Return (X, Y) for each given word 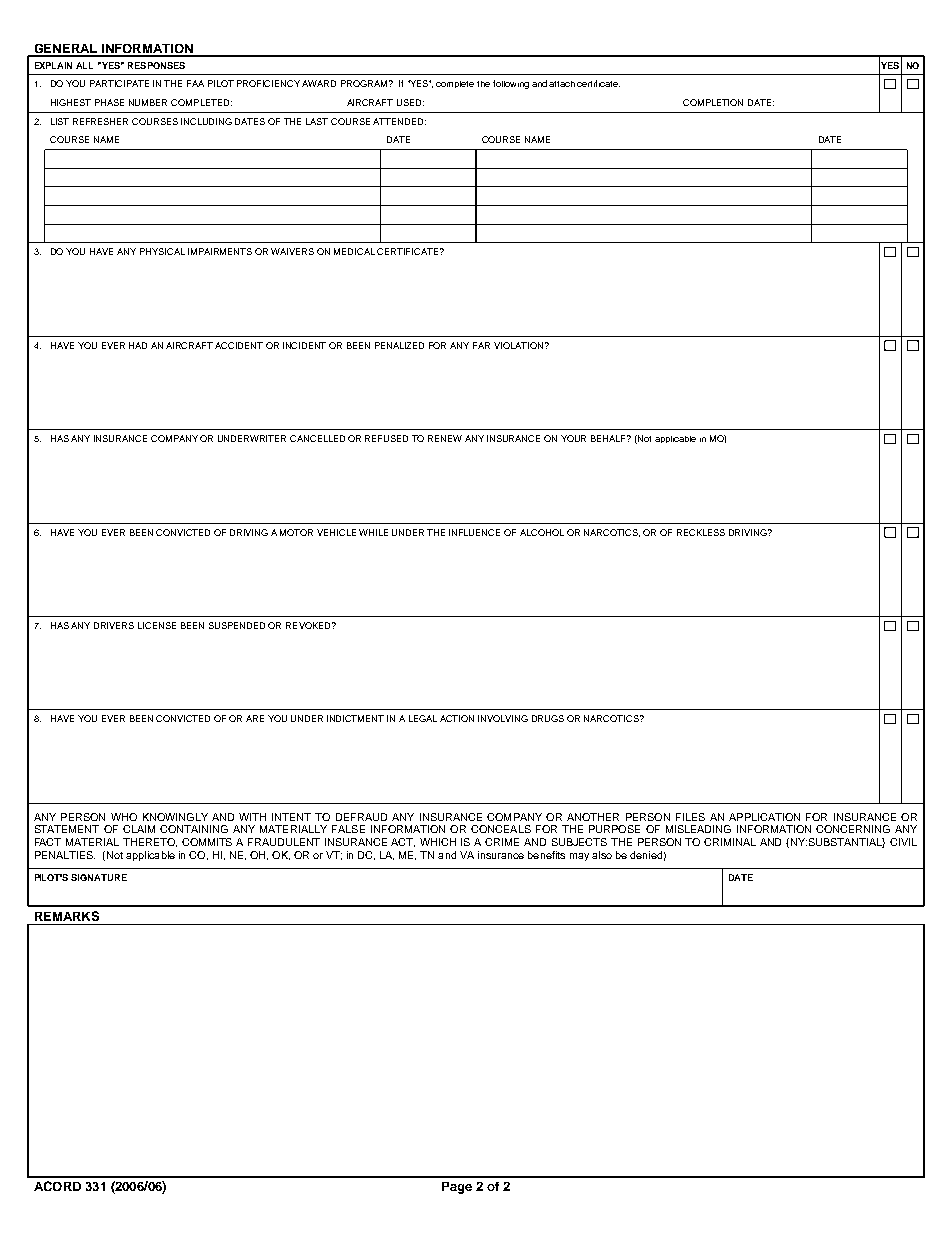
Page (457, 1188)
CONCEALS (501, 829)
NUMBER (148, 102)
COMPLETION (713, 102)
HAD (138, 345)
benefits (546, 855)
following (511, 84)
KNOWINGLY (175, 817)
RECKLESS (701, 532)
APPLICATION (764, 817)
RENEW (445, 438)
